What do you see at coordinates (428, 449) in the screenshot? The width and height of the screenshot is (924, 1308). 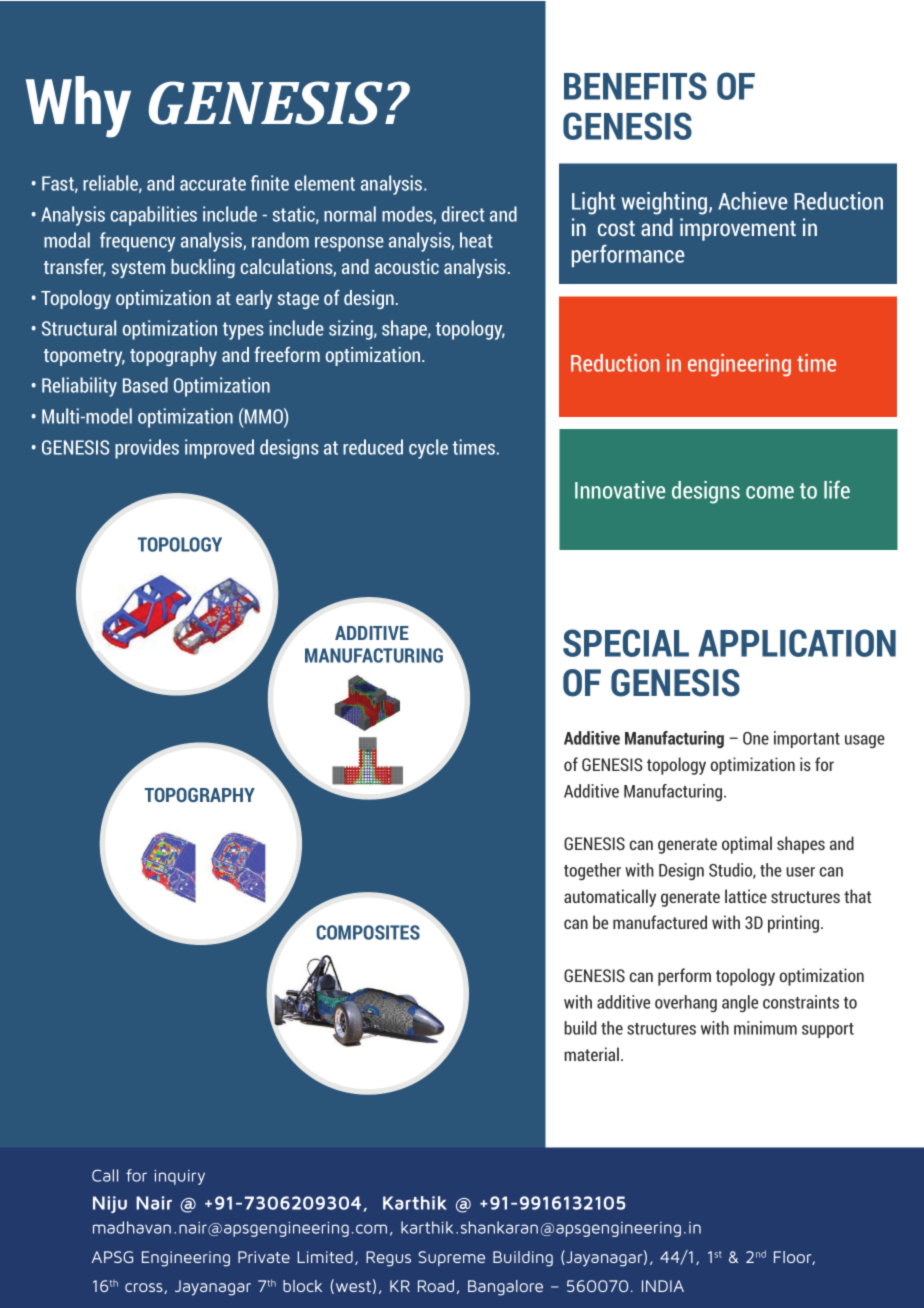 I see `cycle` at bounding box center [428, 449].
